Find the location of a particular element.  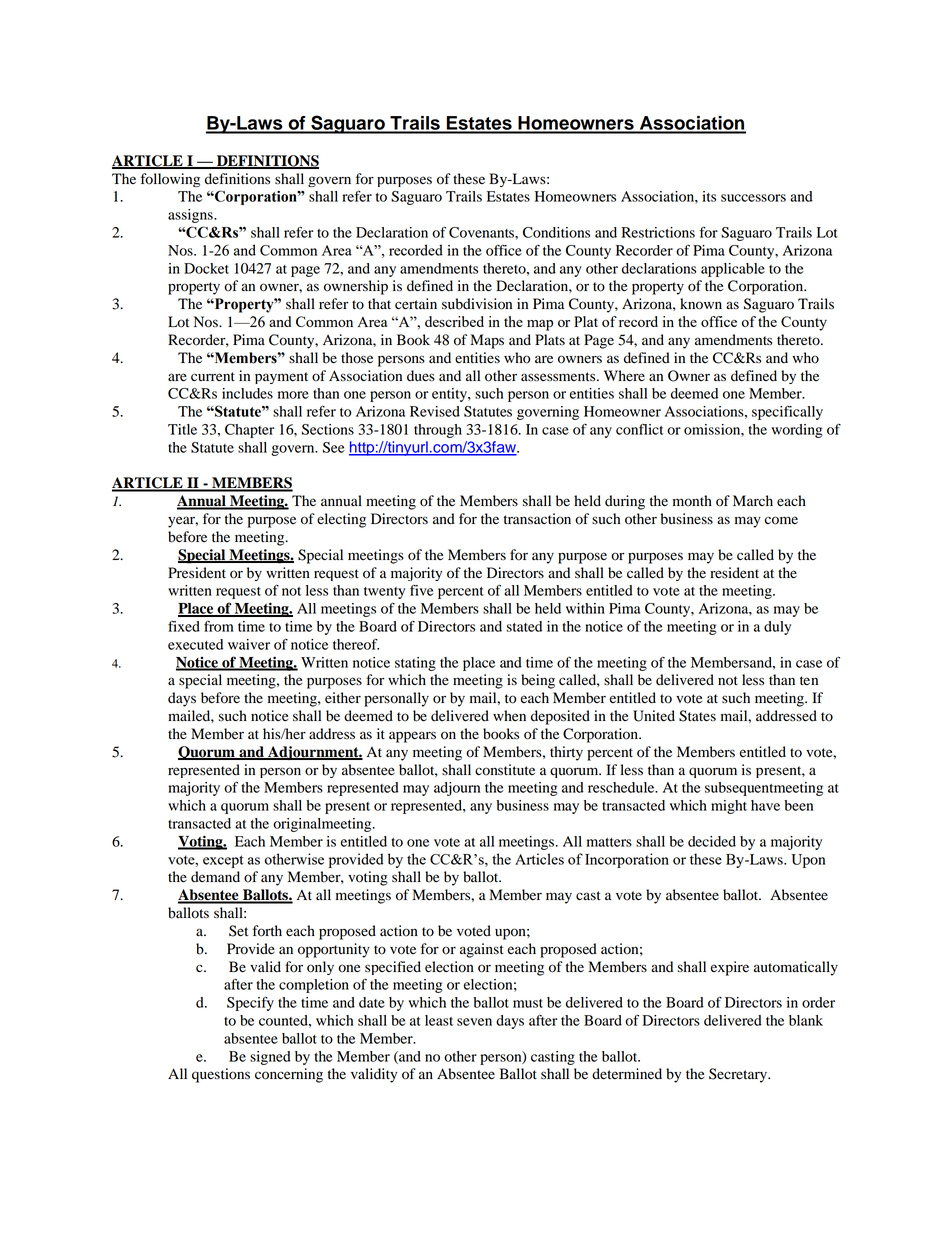

its is located at coordinates (709, 196).
